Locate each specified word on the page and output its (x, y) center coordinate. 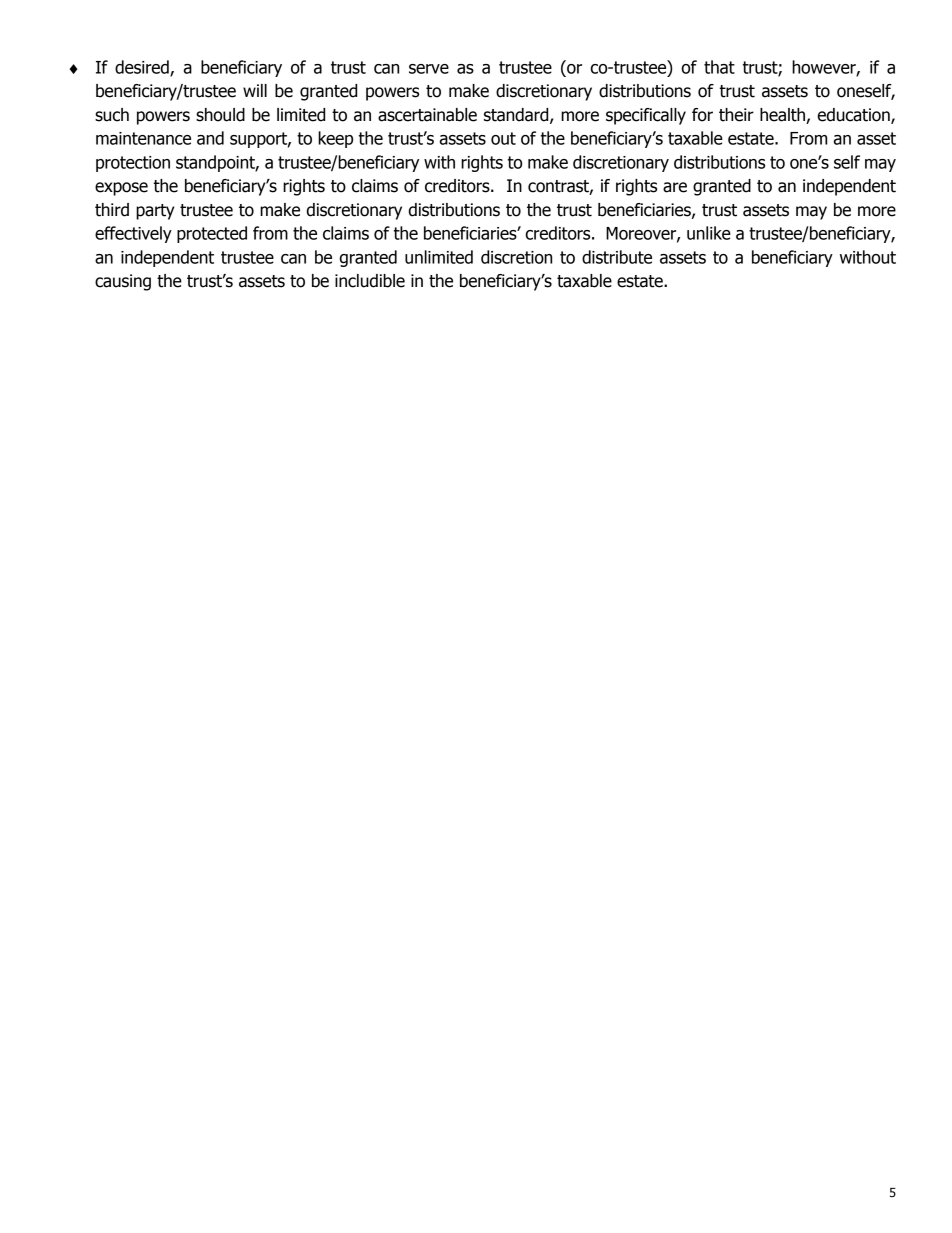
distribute (617, 257)
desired (143, 68)
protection (133, 164)
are (675, 187)
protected (212, 234)
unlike (709, 233)
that (719, 67)
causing (123, 282)
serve (429, 69)
